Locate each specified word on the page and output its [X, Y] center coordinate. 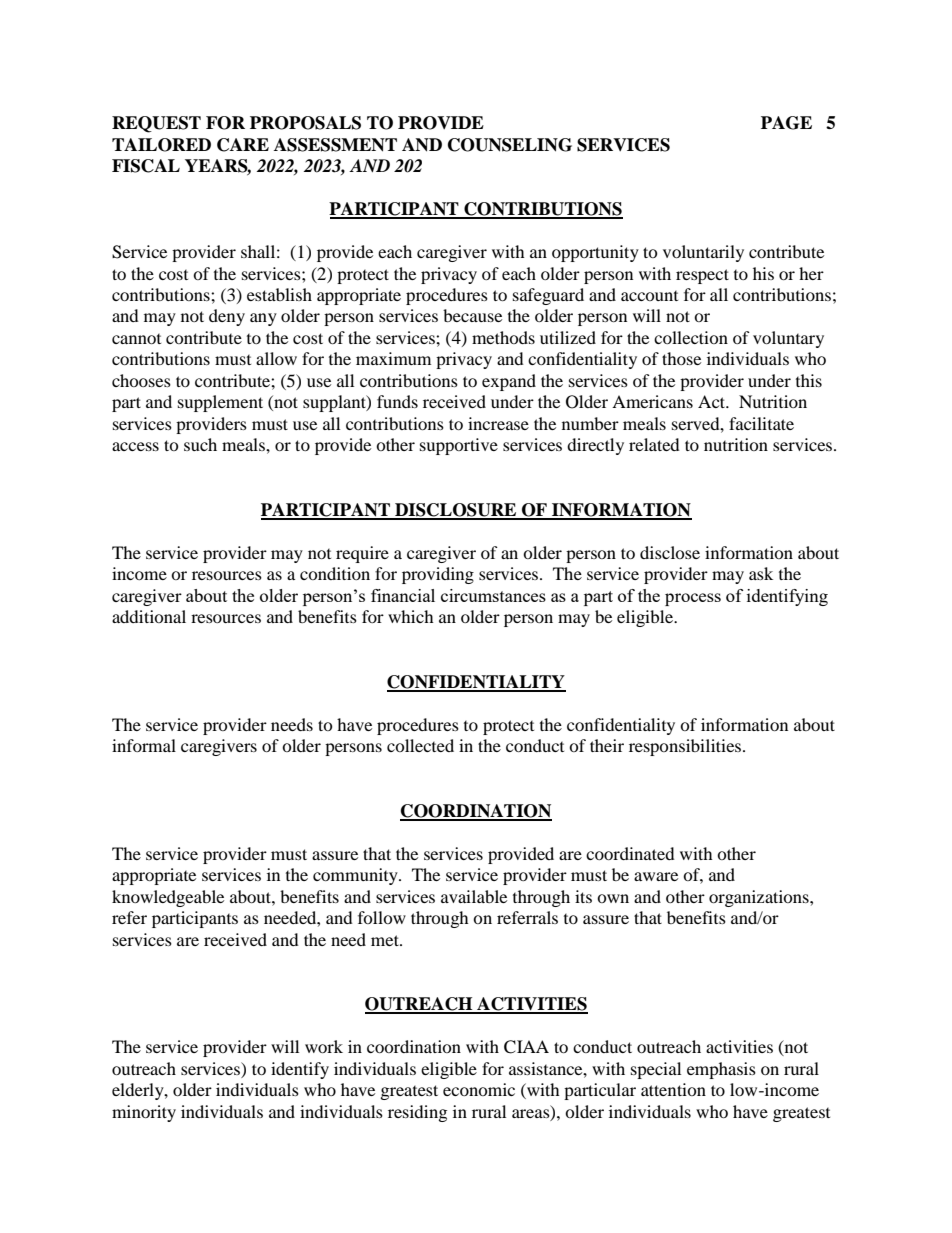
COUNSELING [510, 145]
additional [149, 616]
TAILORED [161, 145]
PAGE [786, 123]
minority [144, 1113]
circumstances [493, 595]
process [693, 599]
